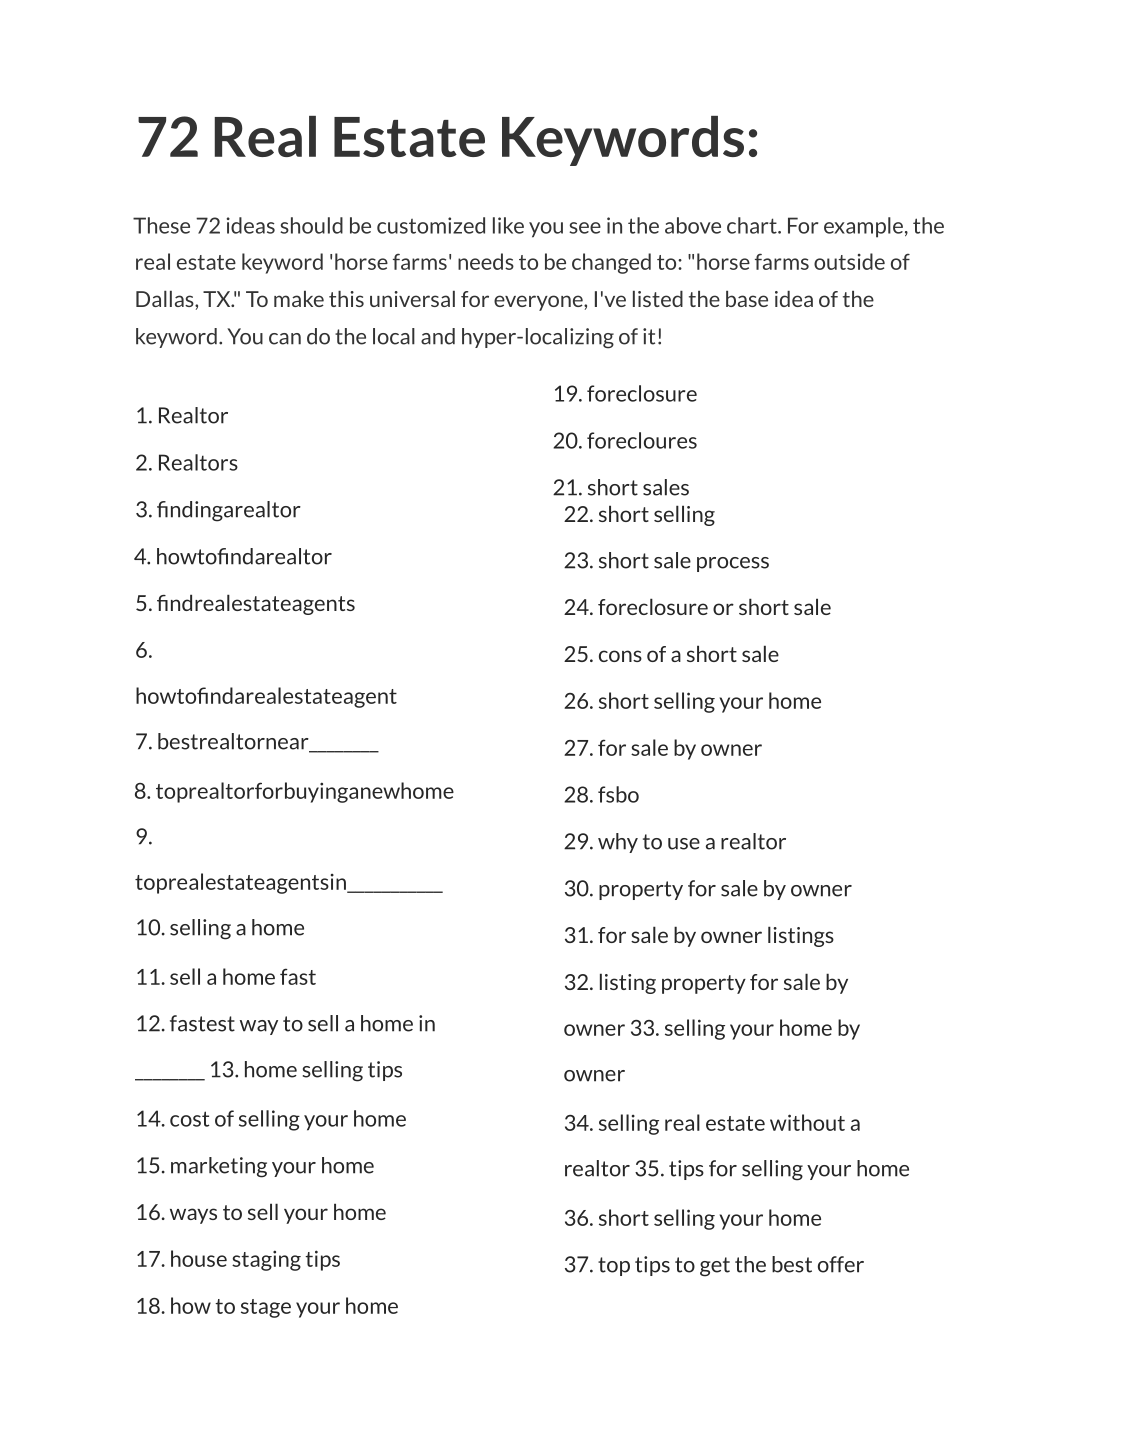  Describe the element at coordinates (747, 299) in the image. I see `base` at that location.
